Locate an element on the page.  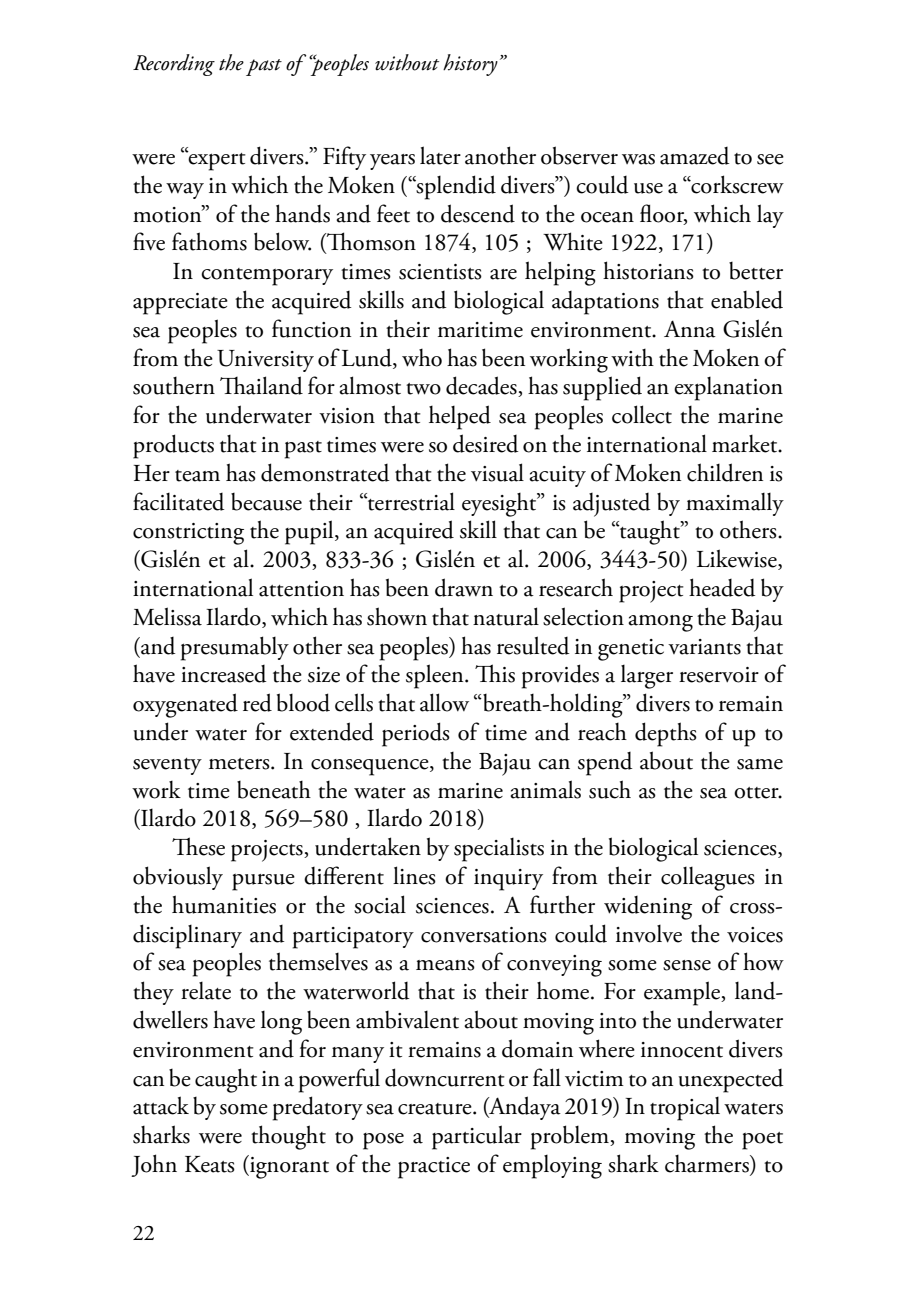
Recording is located at coordinates (174, 65).
